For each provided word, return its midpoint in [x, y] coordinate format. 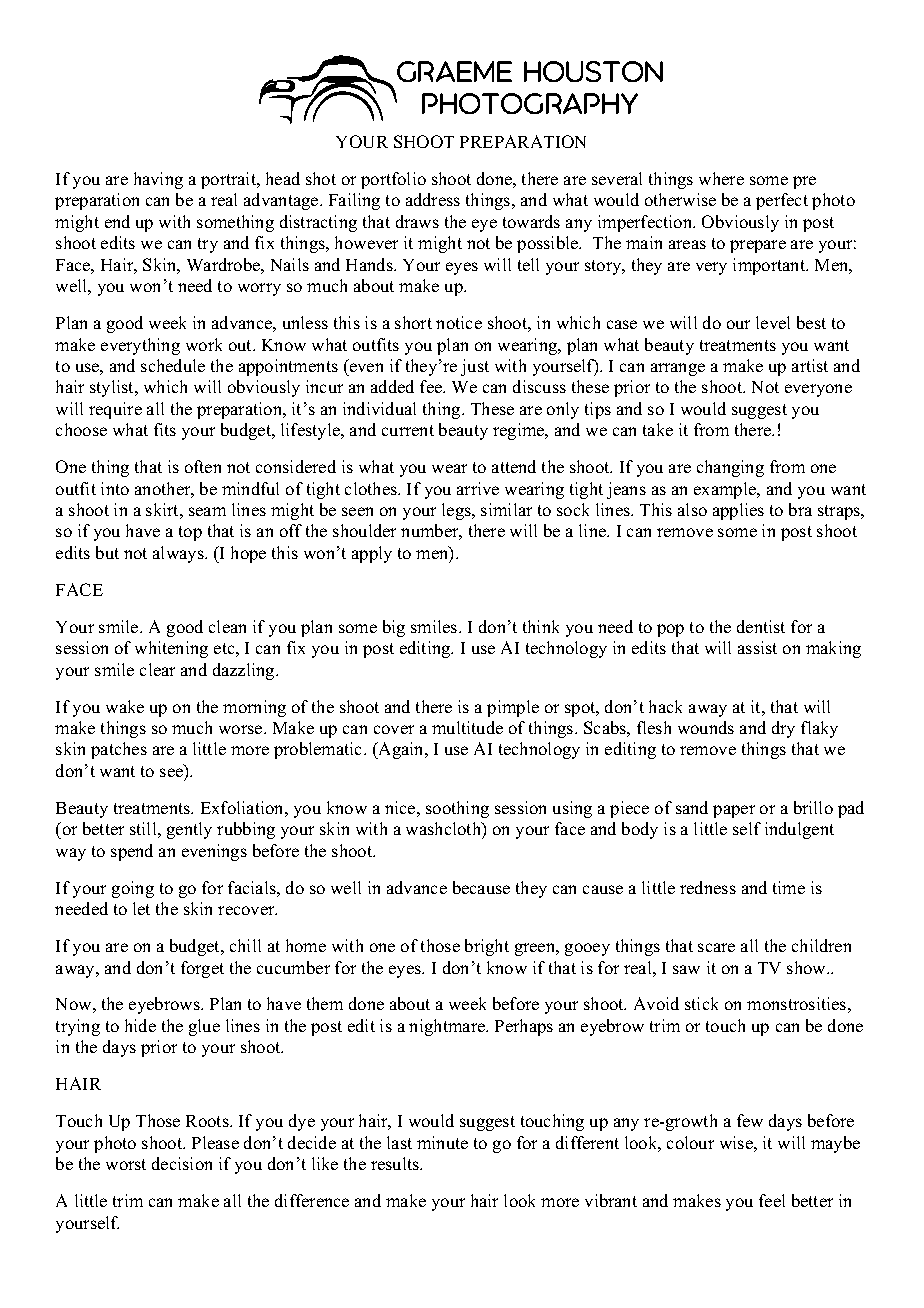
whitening [171, 649]
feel [772, 1200]
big [394, 628]
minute [442, 1142]
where [721, 178]
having [158, 180]
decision [182, 1163]
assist [757, 647]
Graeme [454, 71]
